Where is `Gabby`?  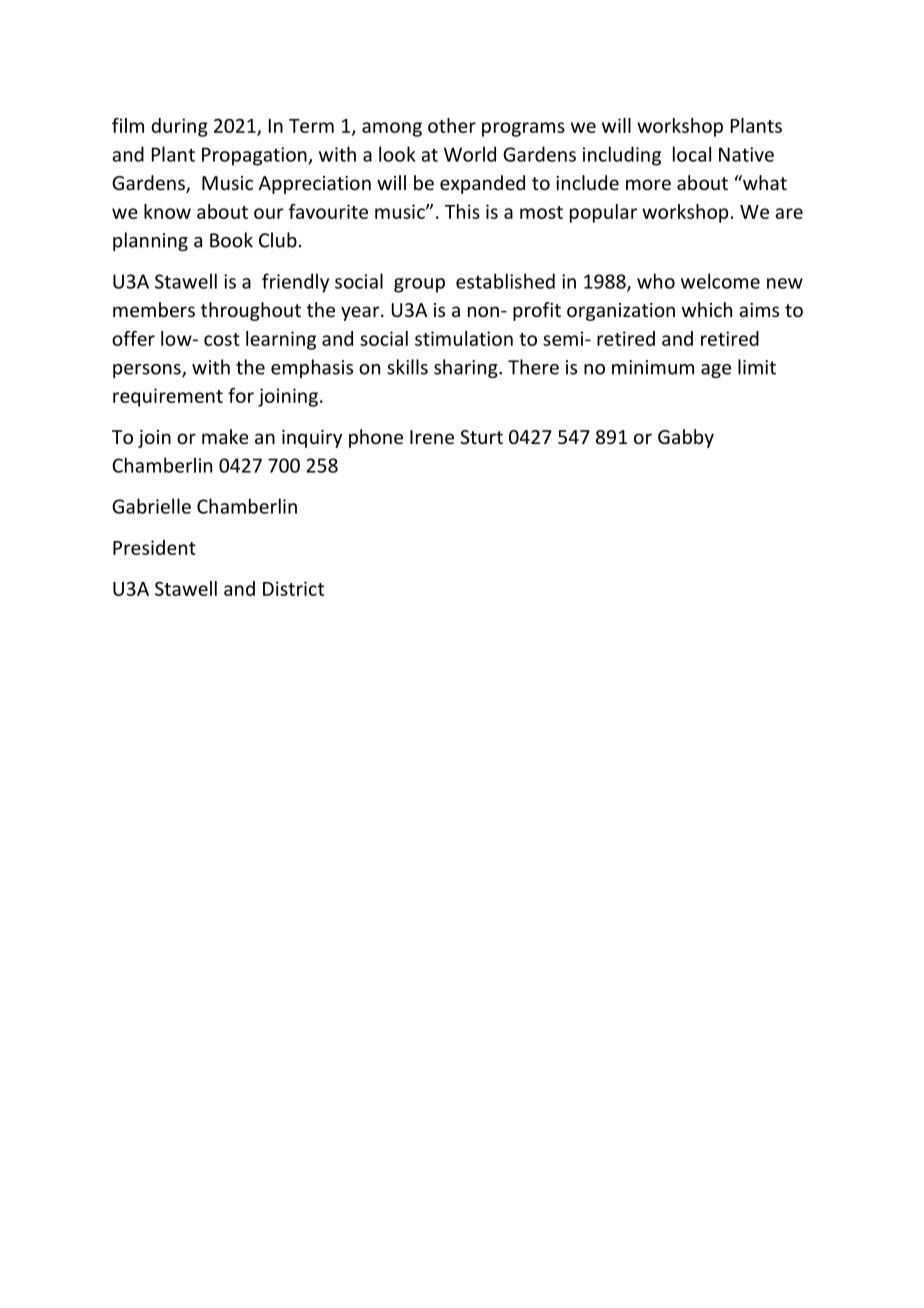 Gabby is located at coordinates (686, 438).
